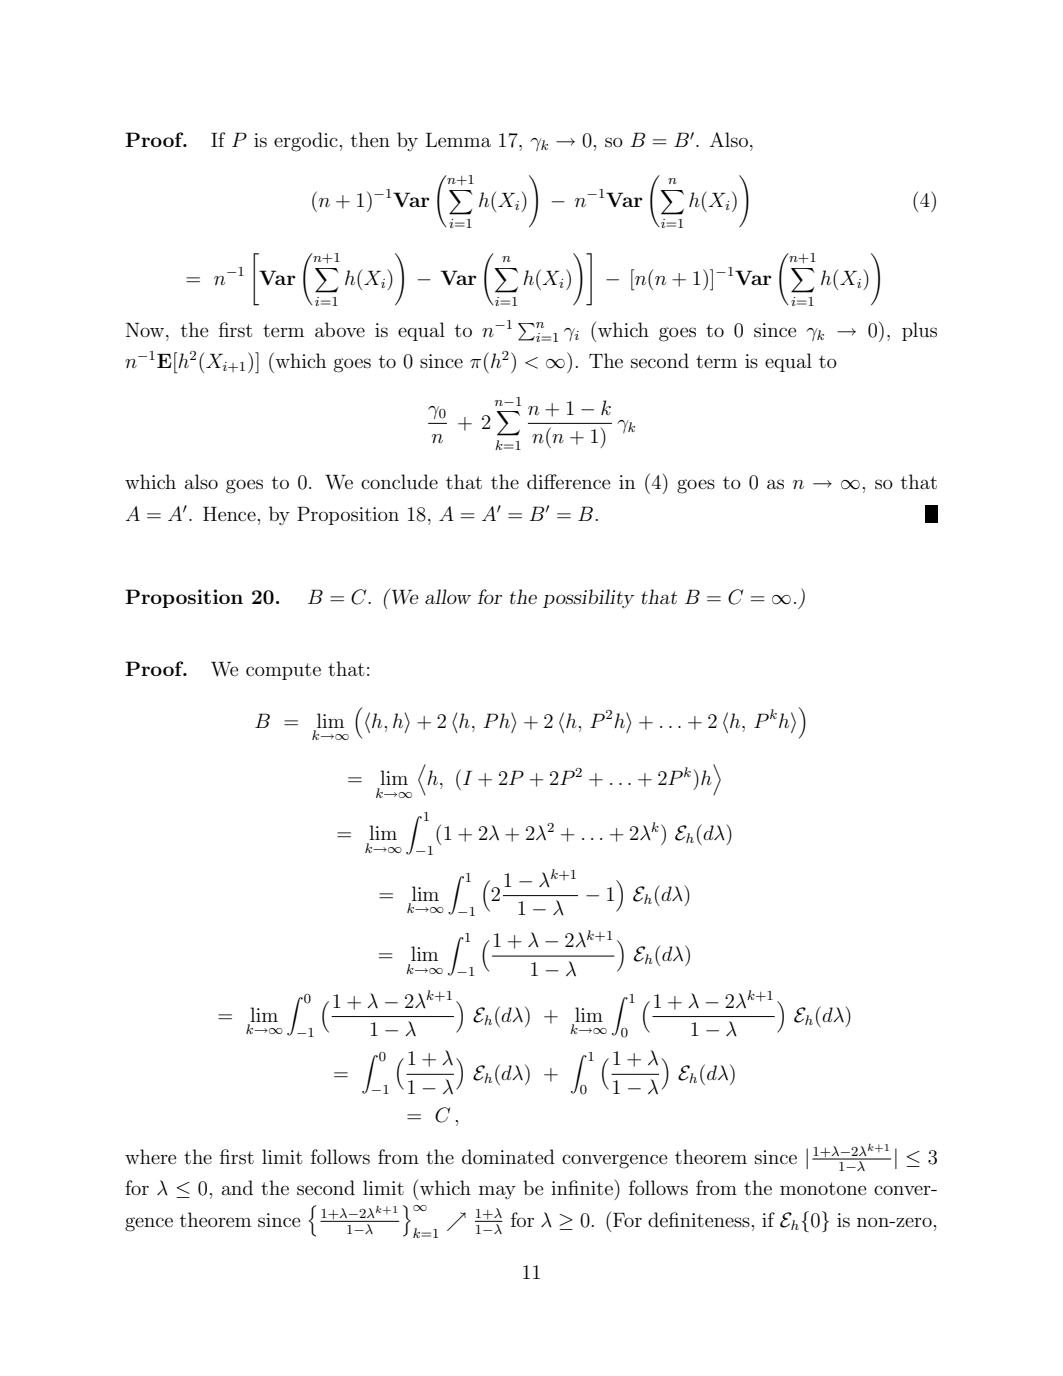  What do you see at coordinates (823, 1188) in the image?
I see `monotone` at bounding box center [823, 1188].
